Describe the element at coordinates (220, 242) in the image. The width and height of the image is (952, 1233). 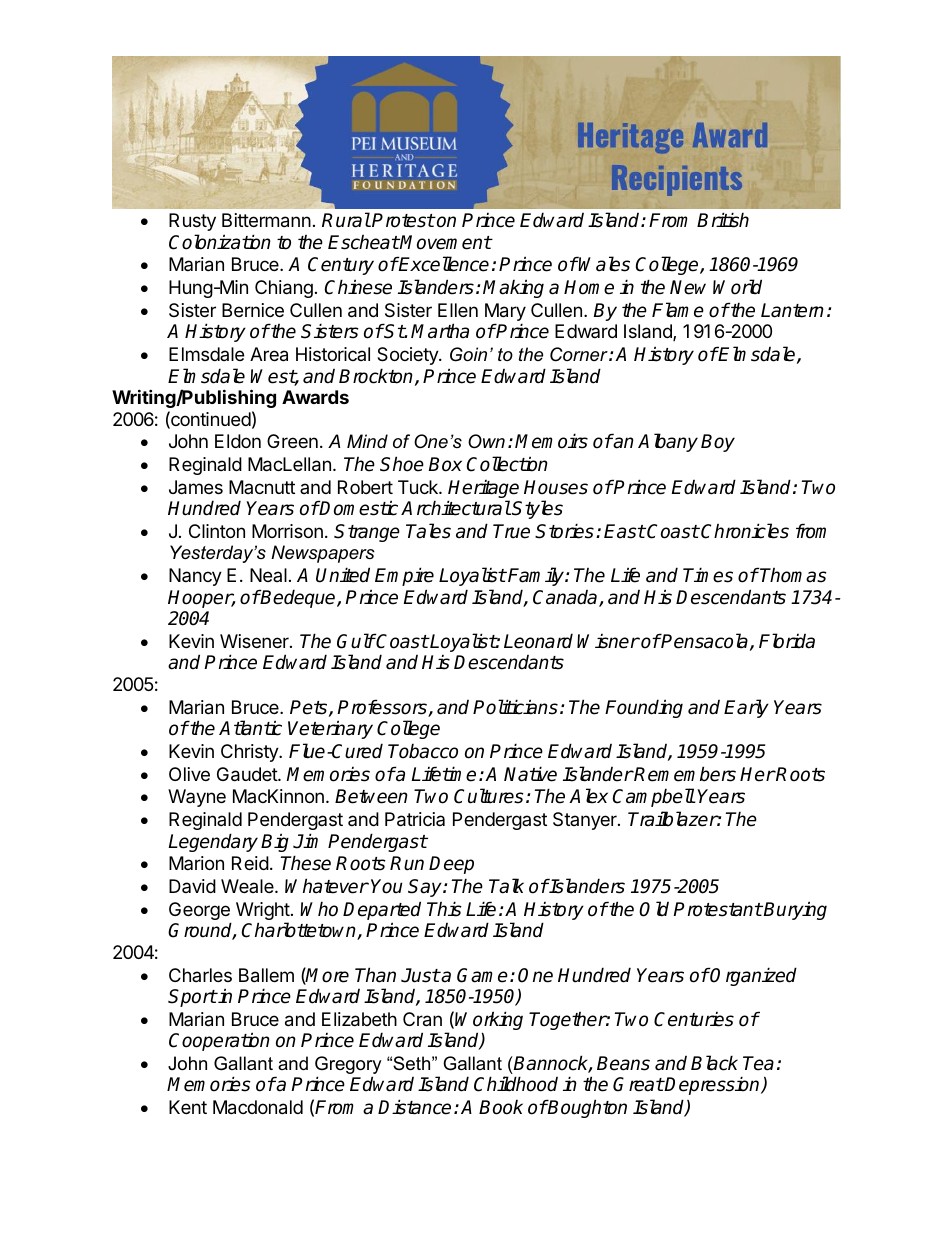
I see `Colonization` at that location.
